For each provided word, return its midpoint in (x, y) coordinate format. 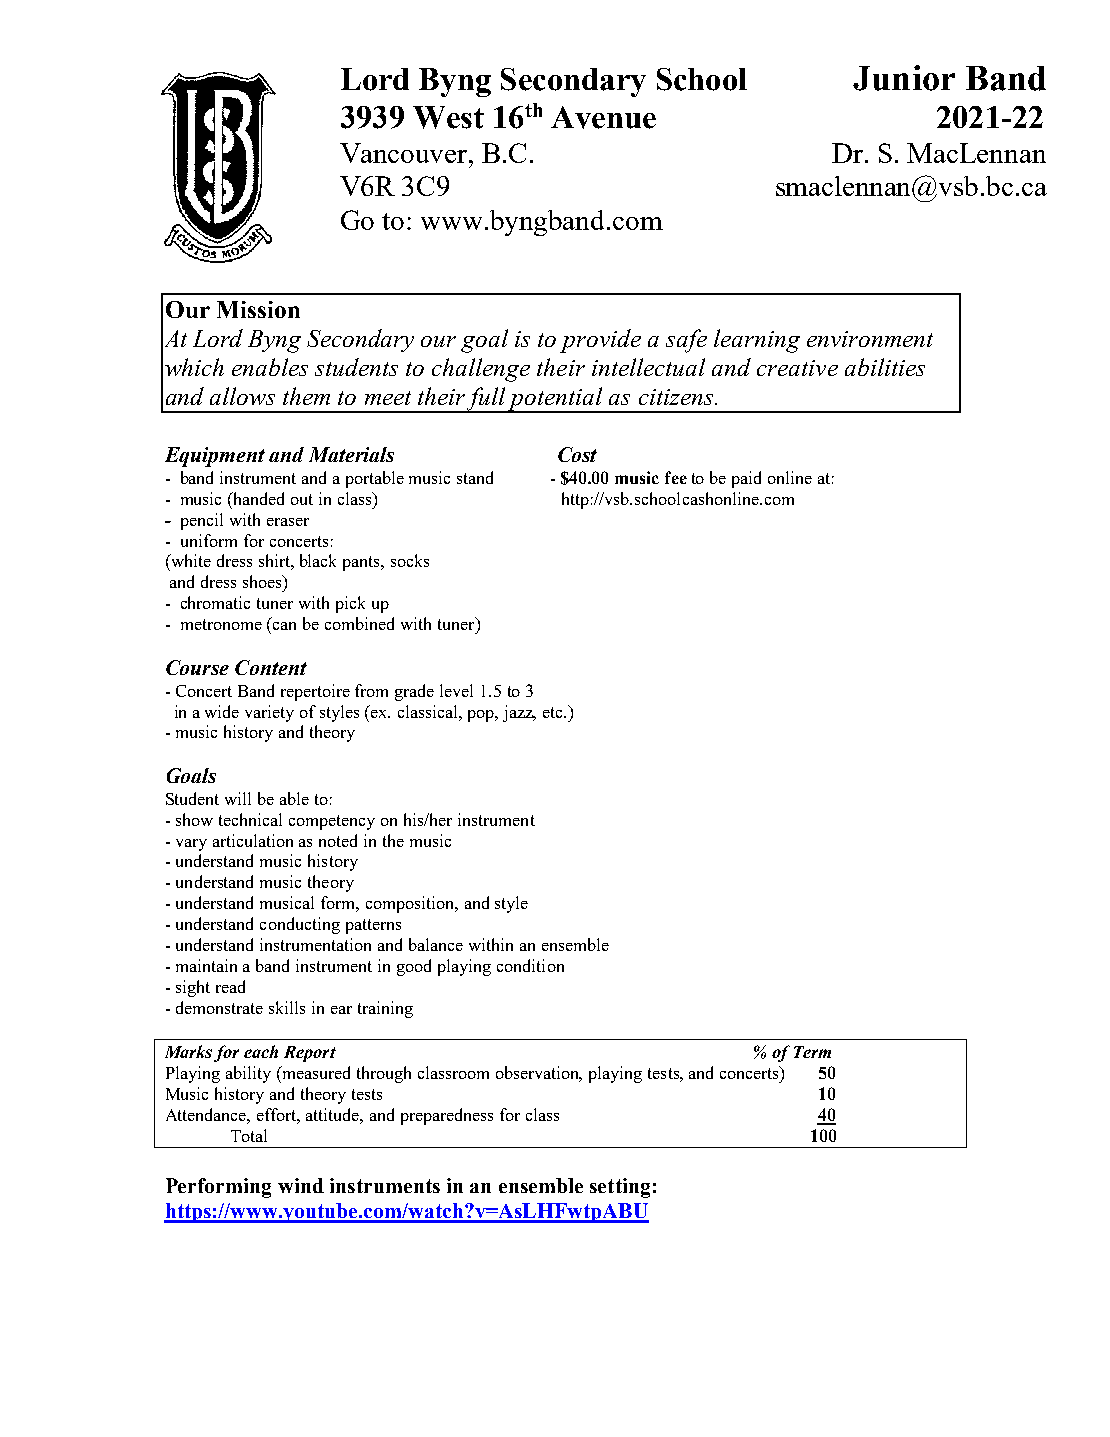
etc (554, 712)
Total (249, 1135)
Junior (904, 78)
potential (556, 400)
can (284, 626)
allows (242, 396)
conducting (300, 925)
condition (530, 965)
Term (812, 1052)
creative (797, 368)
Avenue (603, 117)
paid (746, 479)
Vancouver (405, 153)
